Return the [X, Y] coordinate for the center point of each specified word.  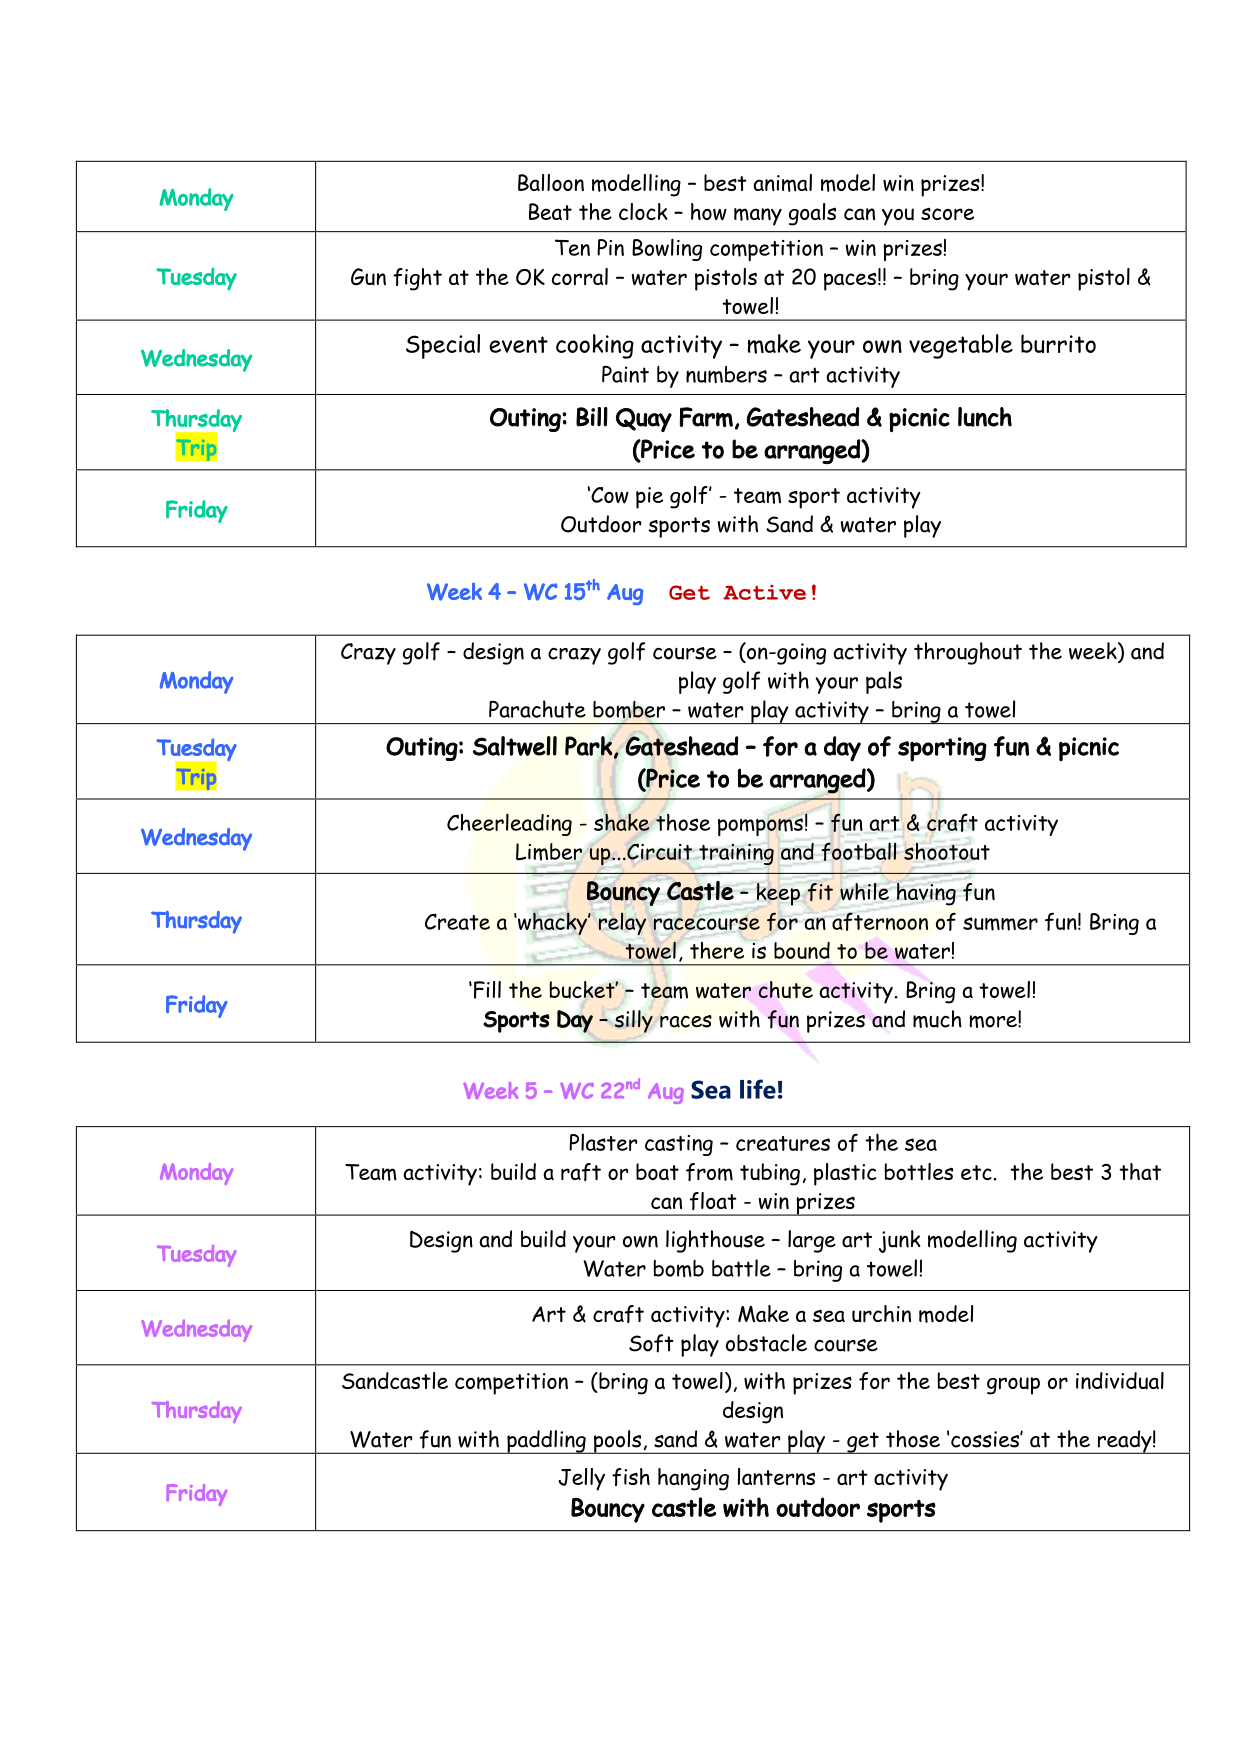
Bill [592, 417]
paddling [546, 1442]
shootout [947, 851]
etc [976, 1172]
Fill [487, 990]
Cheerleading [509, 824]
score [947, 214]
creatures [783, 1143]
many [758, 217]
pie [649, 498]
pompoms [760, 827]
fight [417, 279]
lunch [985, 417]
